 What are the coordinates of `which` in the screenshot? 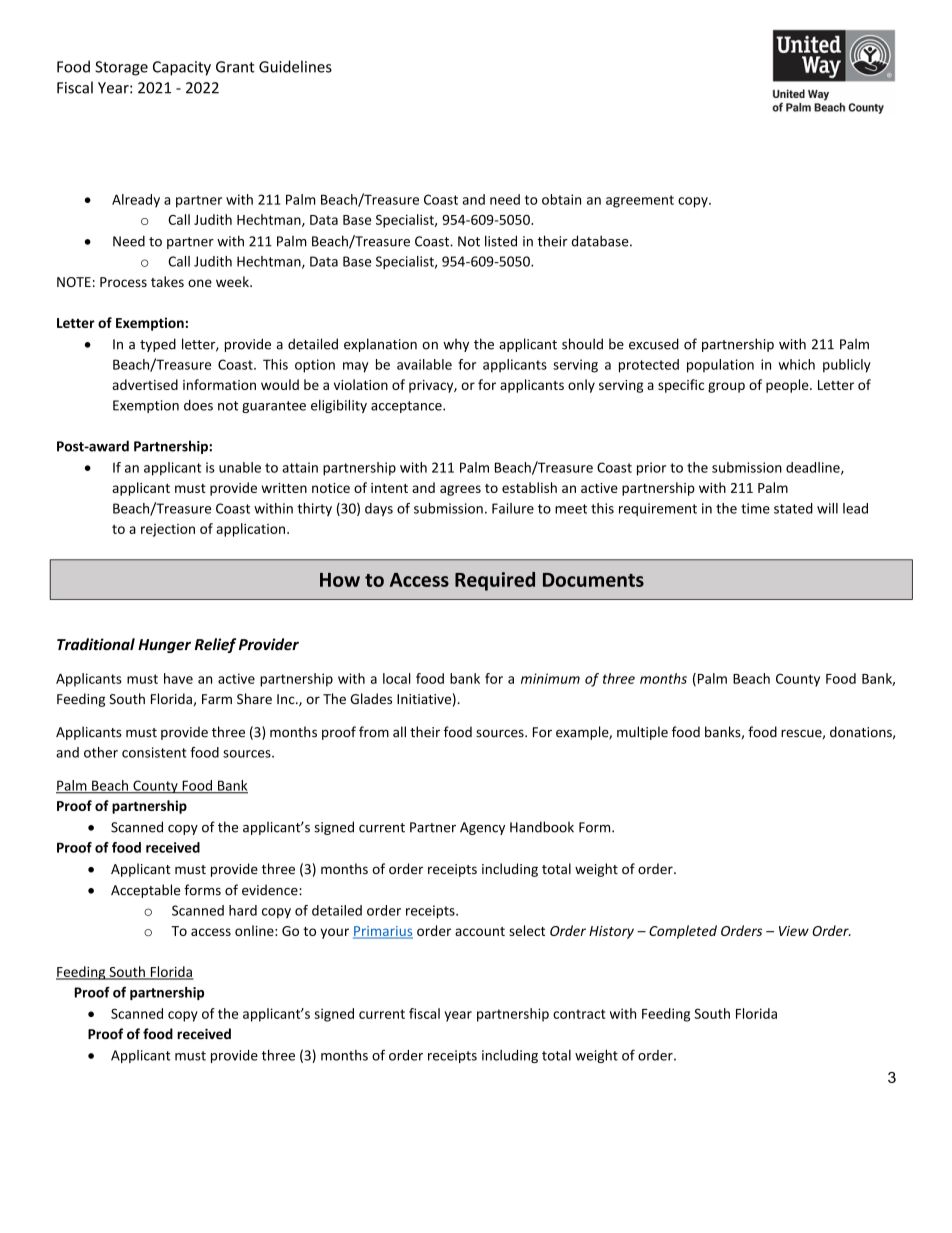 It's located at (796, 364).
